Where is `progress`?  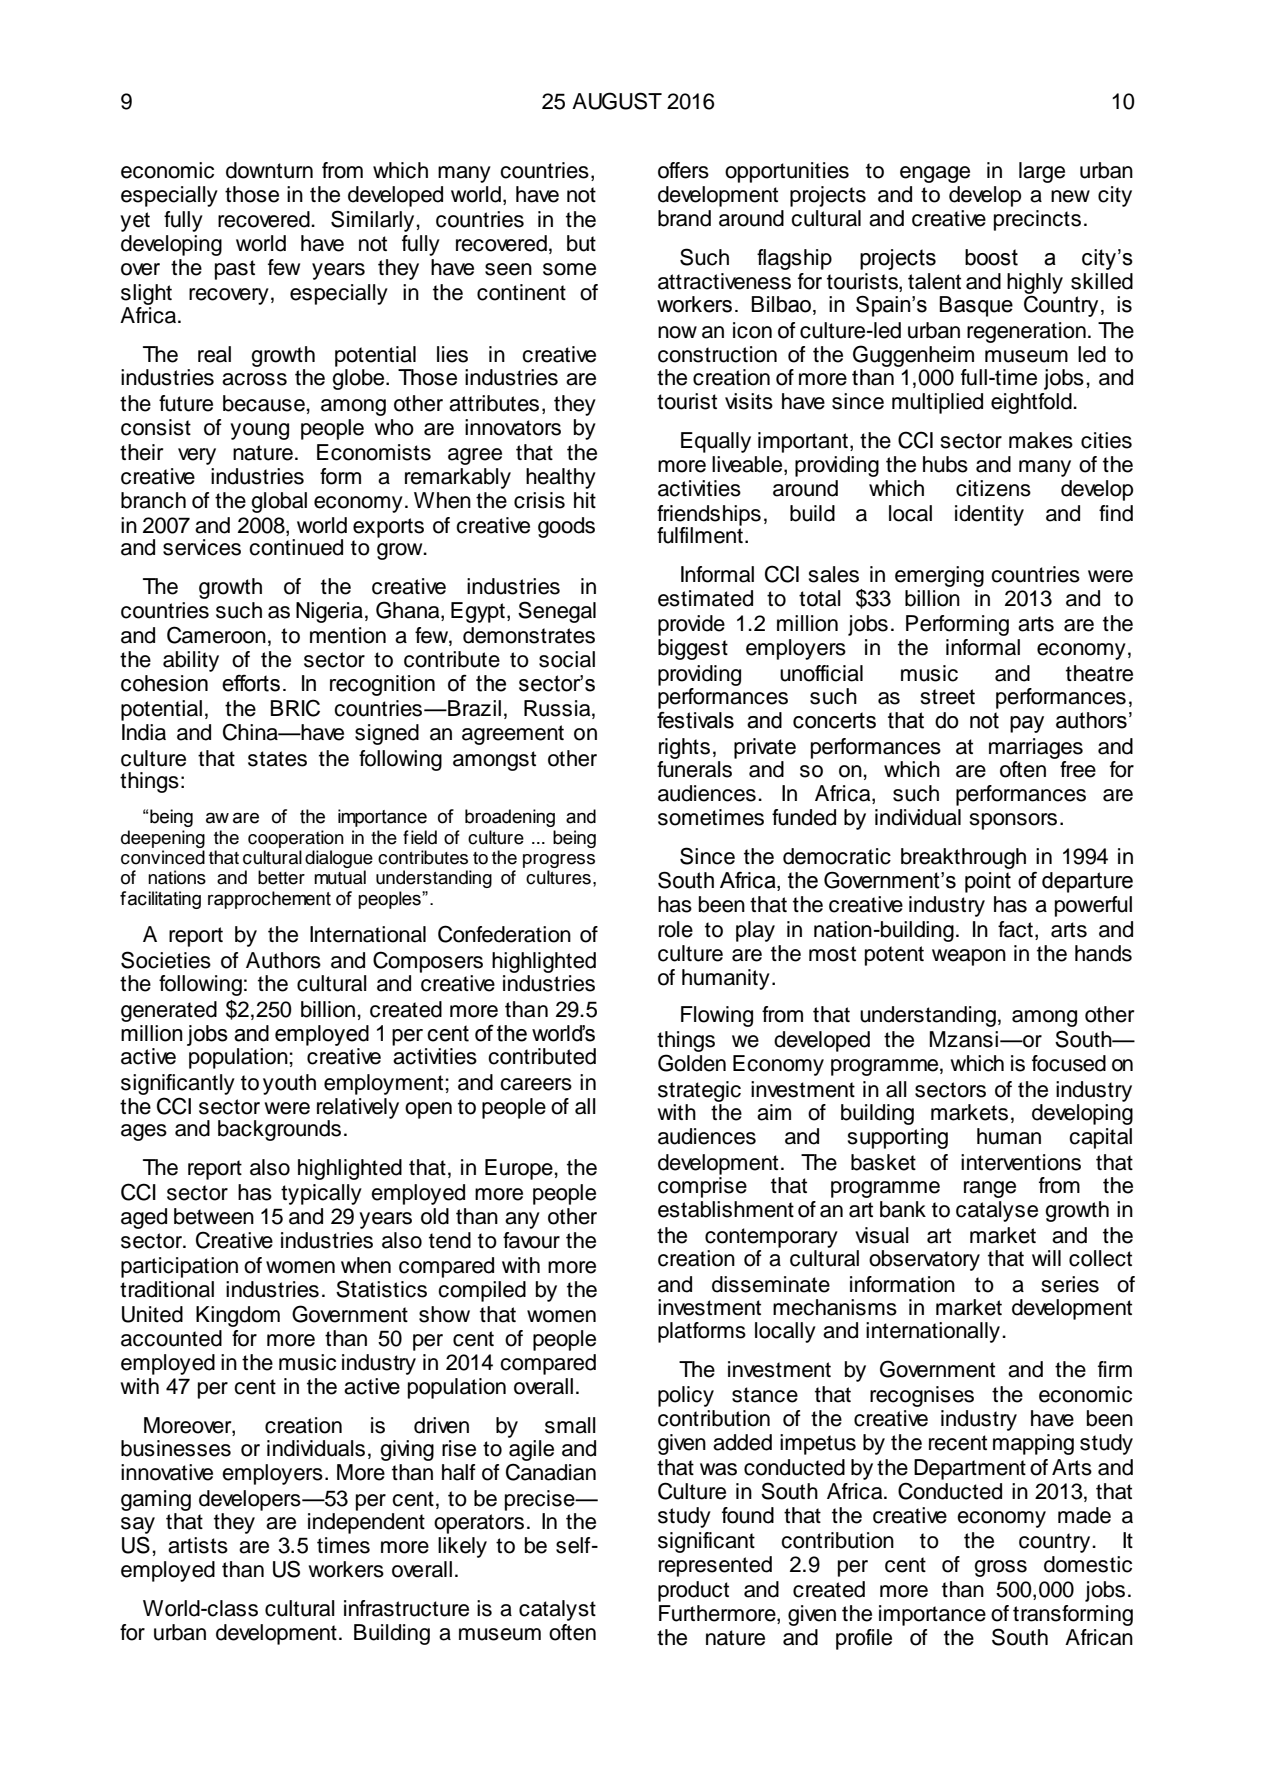 progress is located at coordinates (559, 862).
